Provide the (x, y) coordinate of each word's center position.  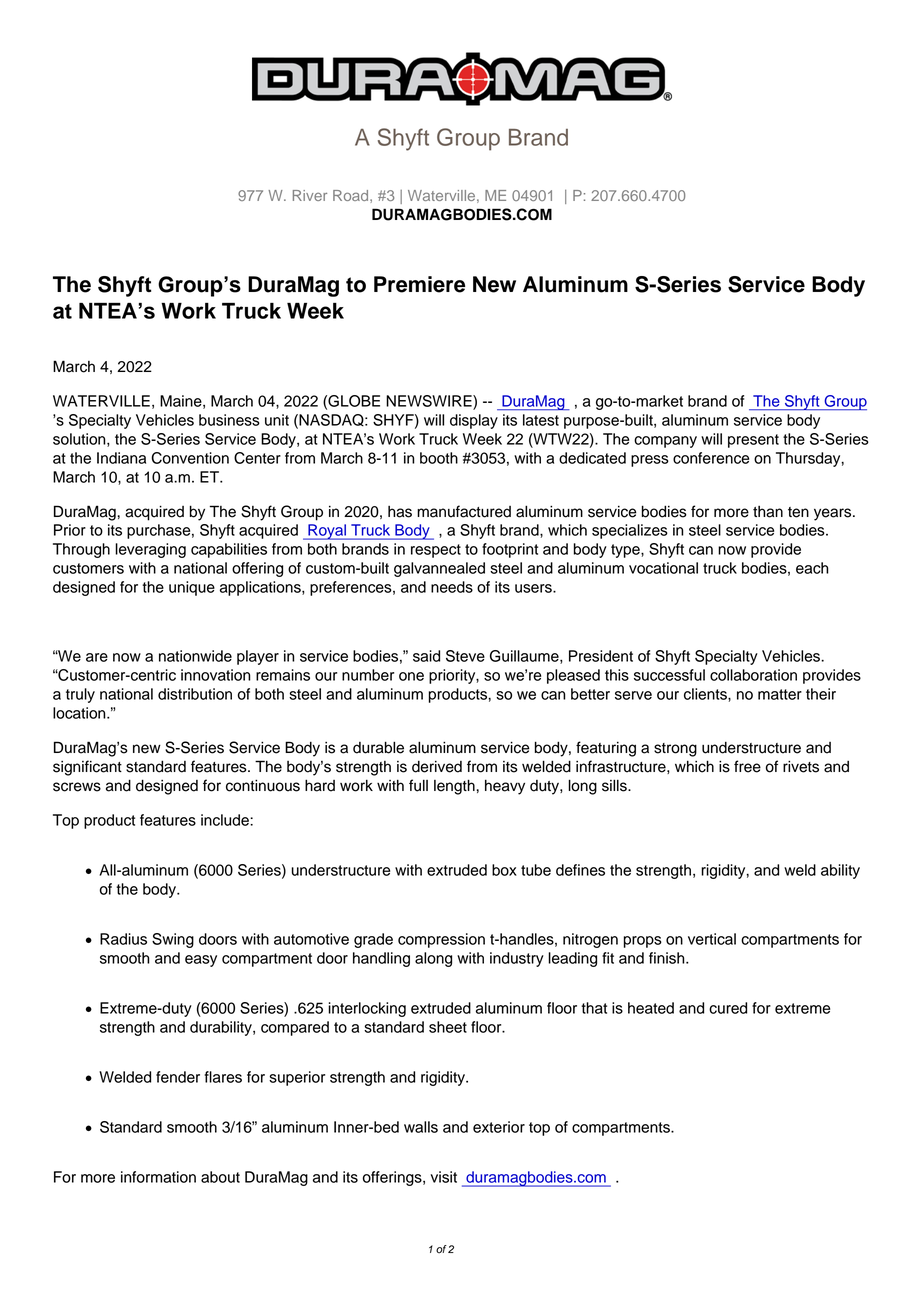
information (158, 1177)
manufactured (464, 511)
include (226, 820)
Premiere (419, 284)
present (753, 441)
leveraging (150, 550)
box (504, 870)
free (747, 766)
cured (728, 1008)
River (310, 195)
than (768, 512)
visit (444, 1177)
